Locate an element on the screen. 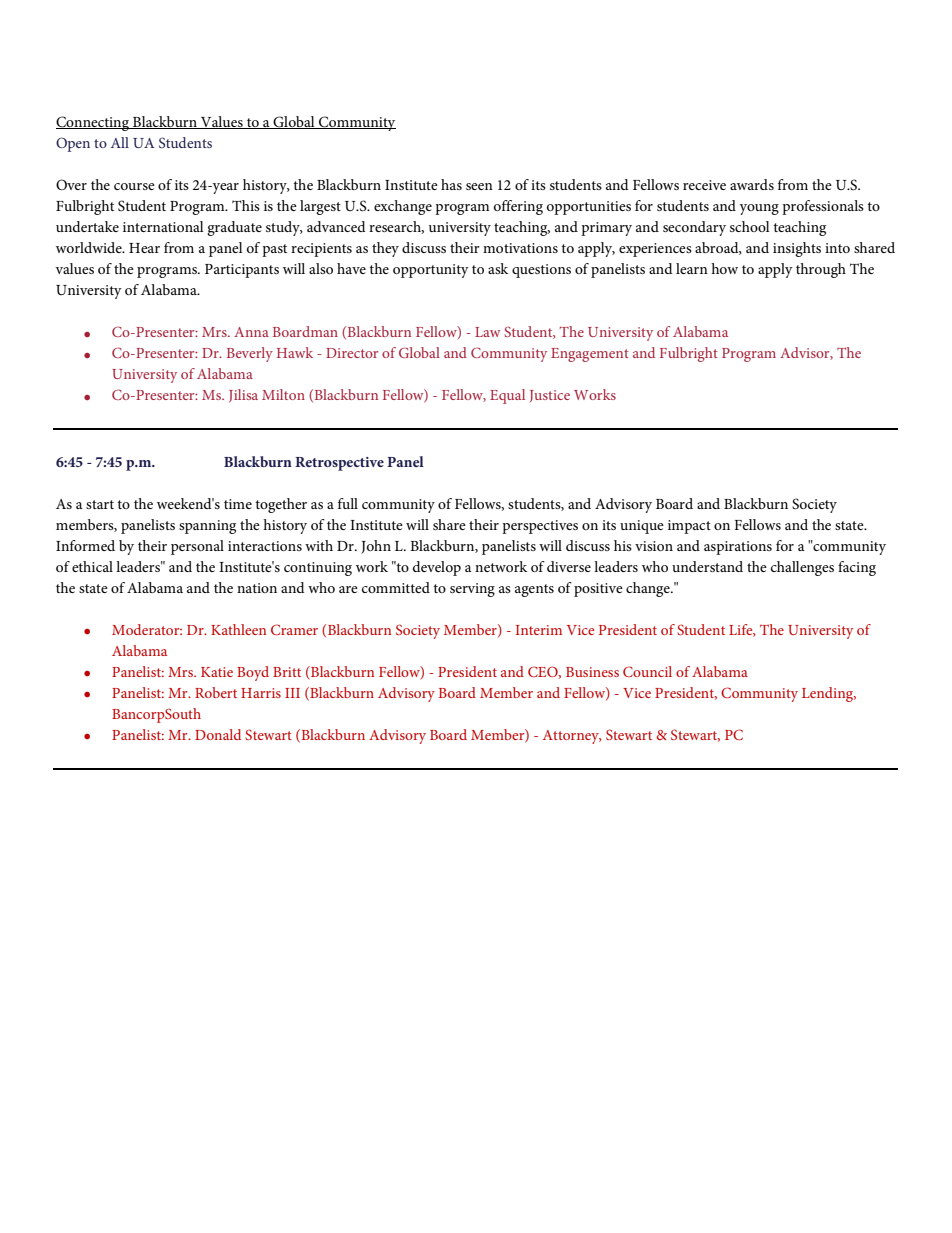 The width and height of the screenshot is (952, 1233). has is located at coordinates (451, 184).
